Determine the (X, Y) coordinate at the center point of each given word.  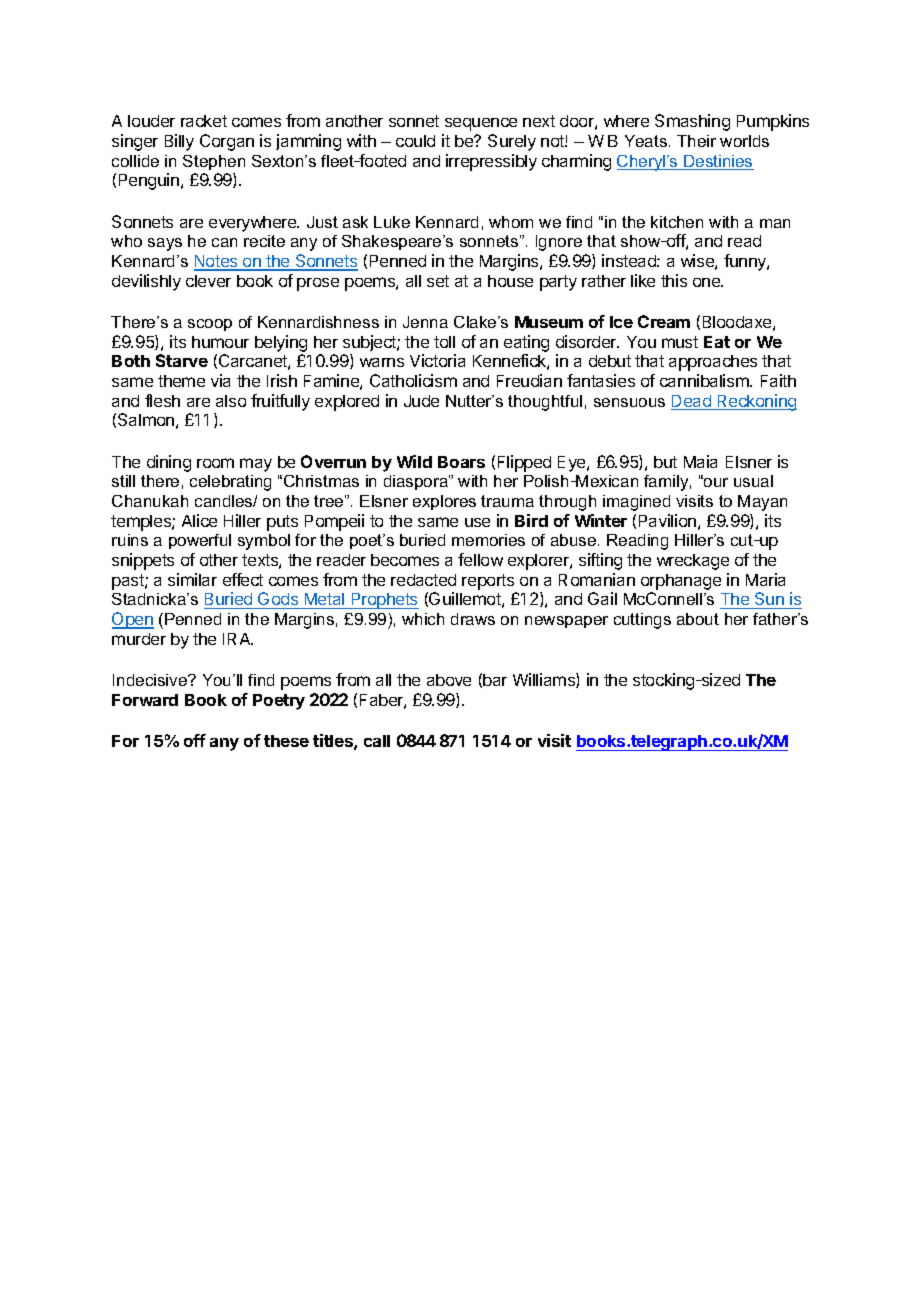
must (680, 342)
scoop (210, 325)
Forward (145, 700)
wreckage (693, 562)
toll (444, 342)
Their (696, 141)
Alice (199, 520)
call (377, 741)
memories (488, 540)
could (415, 141)
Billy (179, 142)
